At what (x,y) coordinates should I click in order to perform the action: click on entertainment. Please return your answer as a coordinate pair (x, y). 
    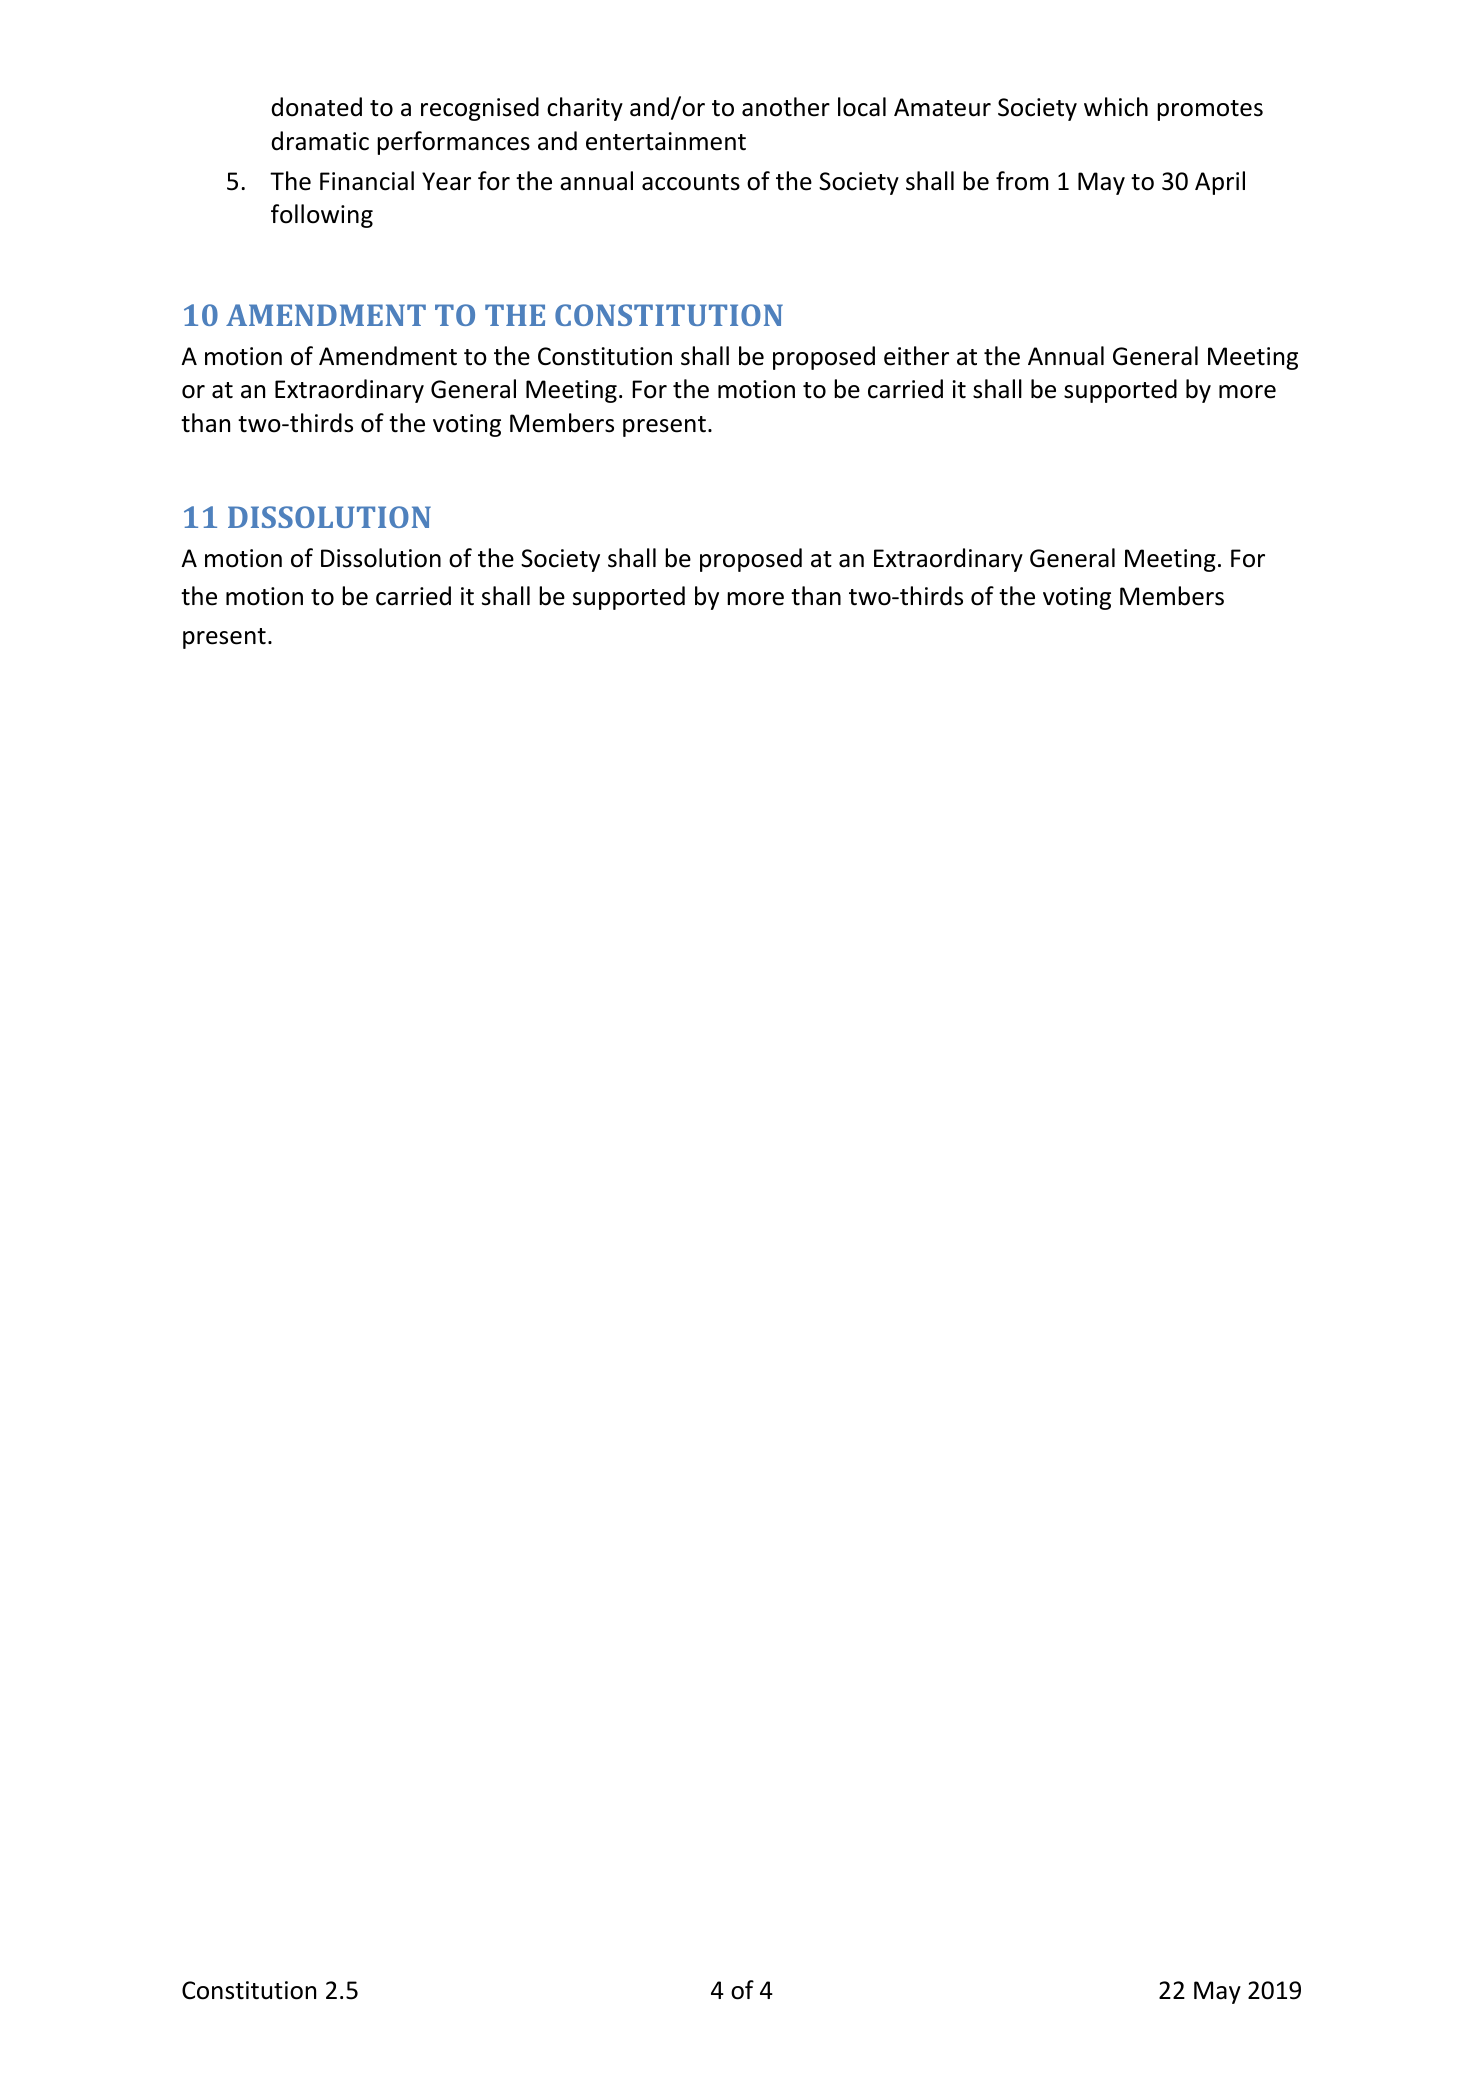
    Looking at the image, I should click on (666, 141).
